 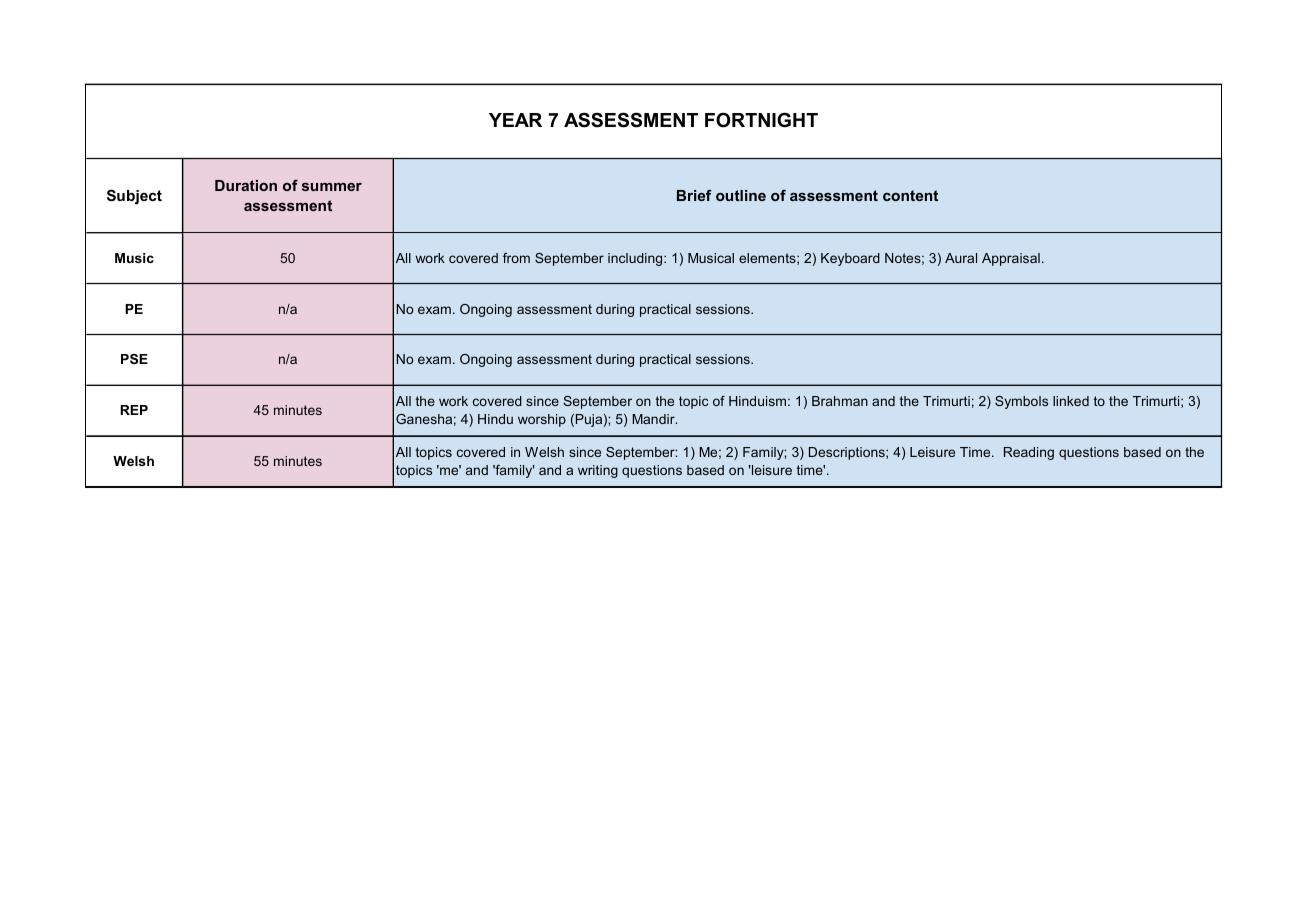 I want to click on FORTNIGHT, so click(x=761, y=120).
